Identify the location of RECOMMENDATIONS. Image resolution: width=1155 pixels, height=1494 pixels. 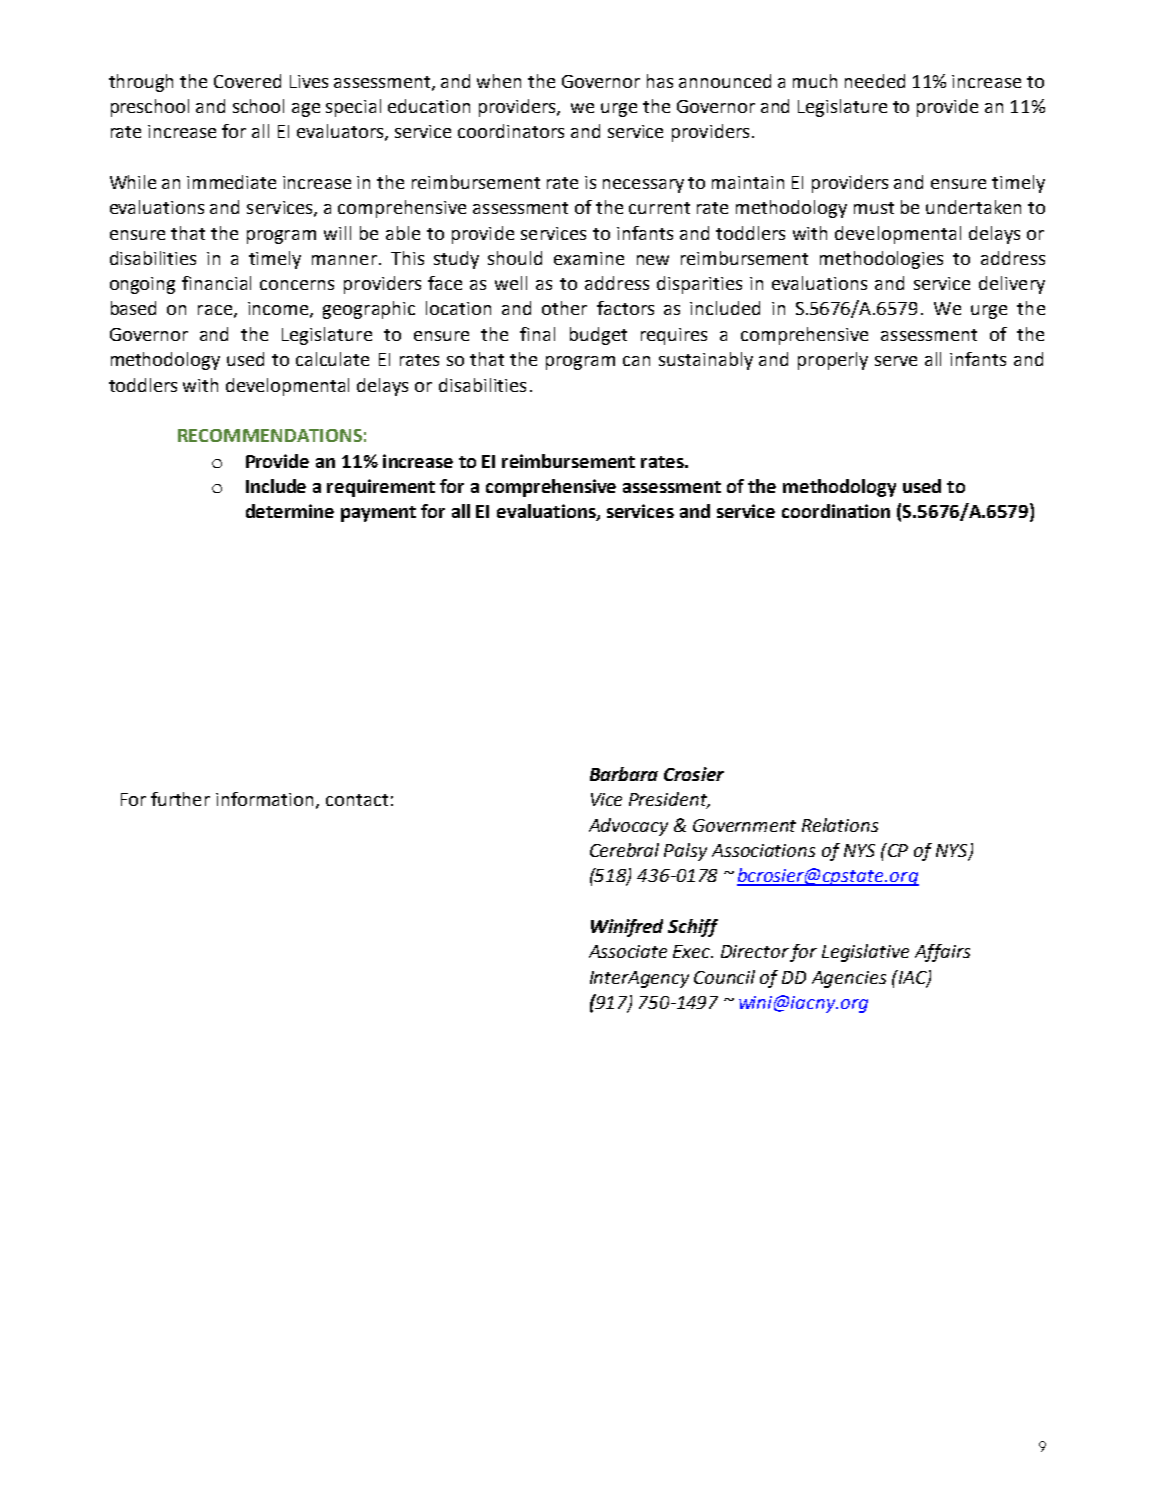
(270, 435).
